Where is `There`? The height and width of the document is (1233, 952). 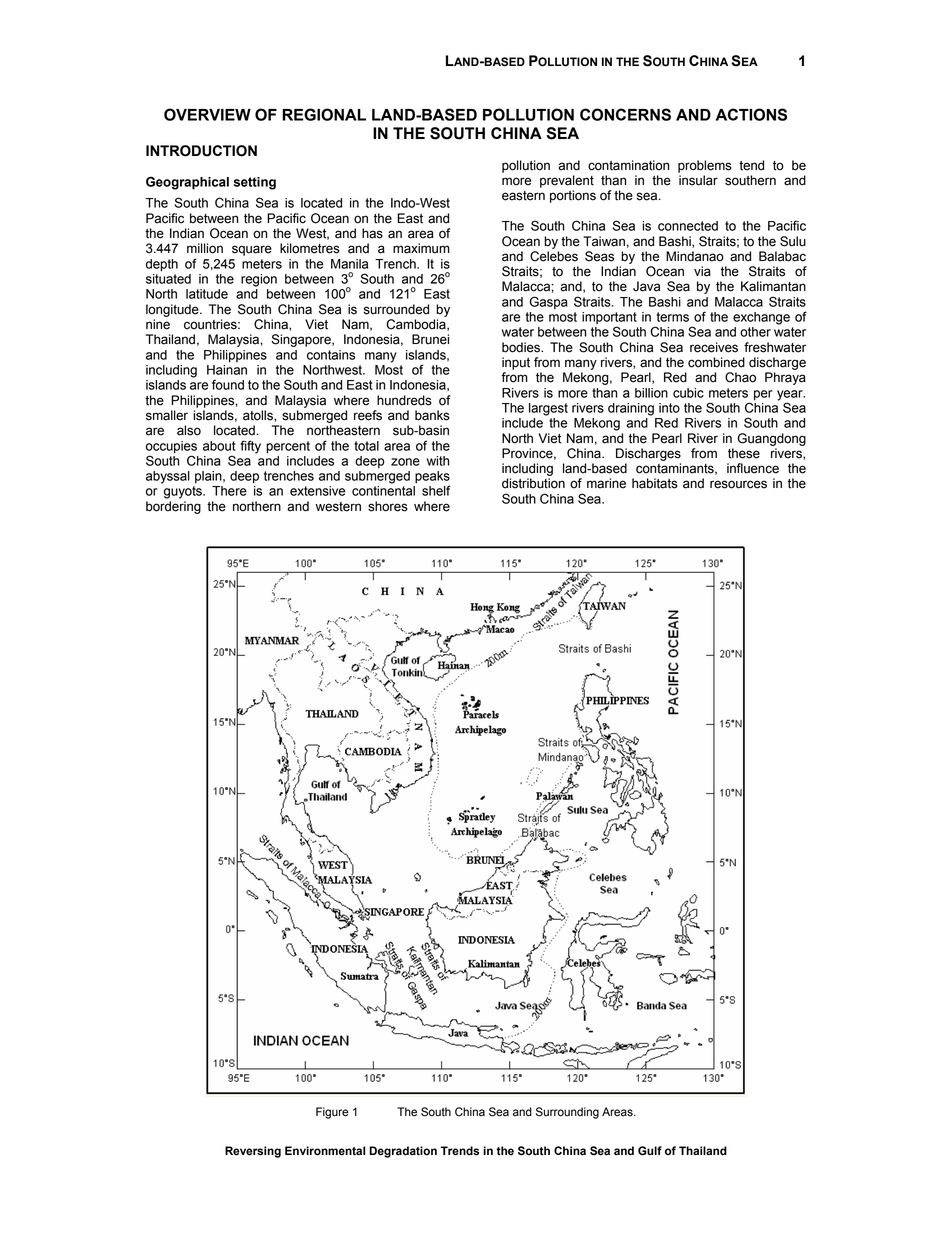 There is located at coordinates (229, 491).
